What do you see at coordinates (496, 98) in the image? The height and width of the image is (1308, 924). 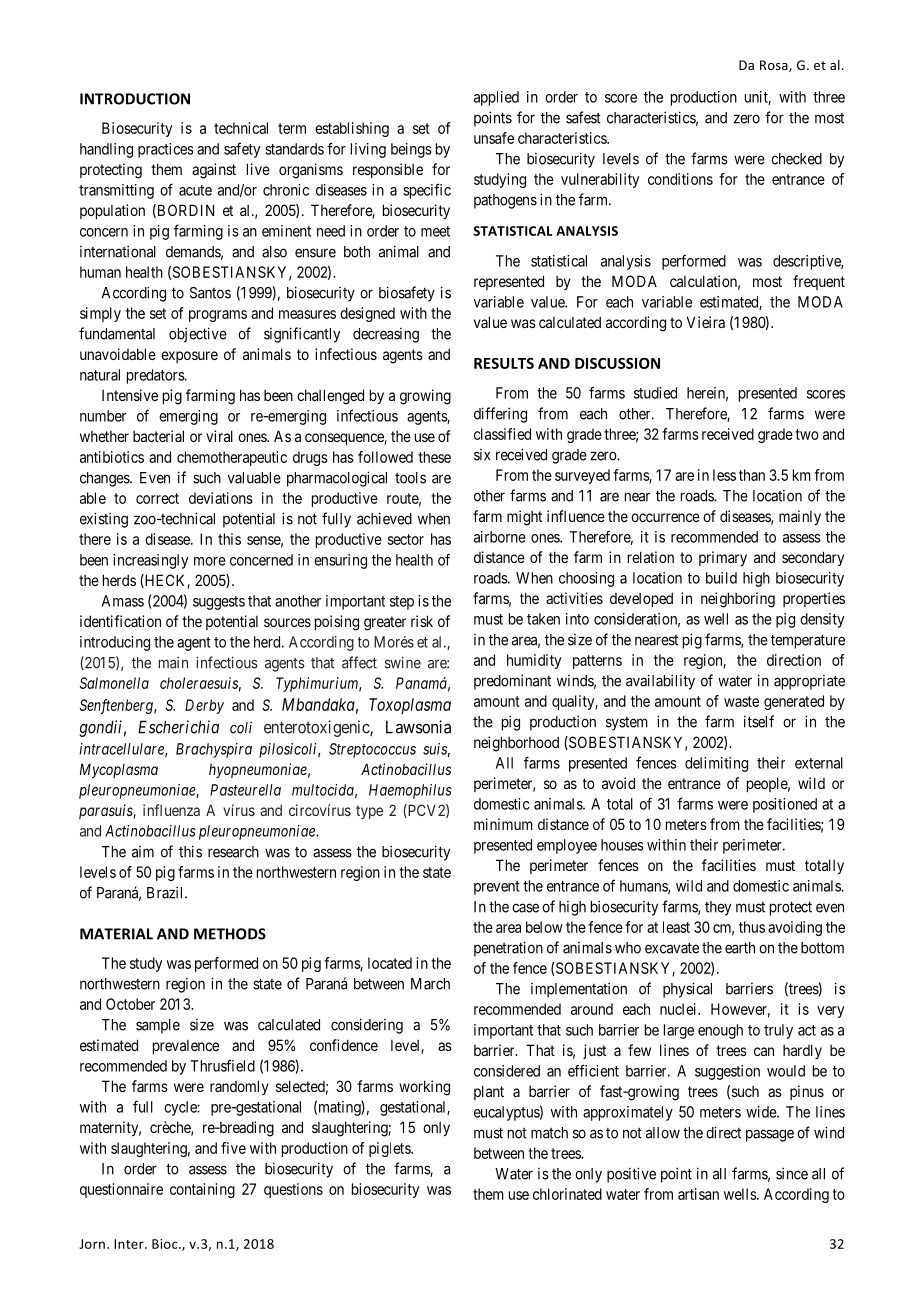 I see `applied` at bounding box center [496, 98].
